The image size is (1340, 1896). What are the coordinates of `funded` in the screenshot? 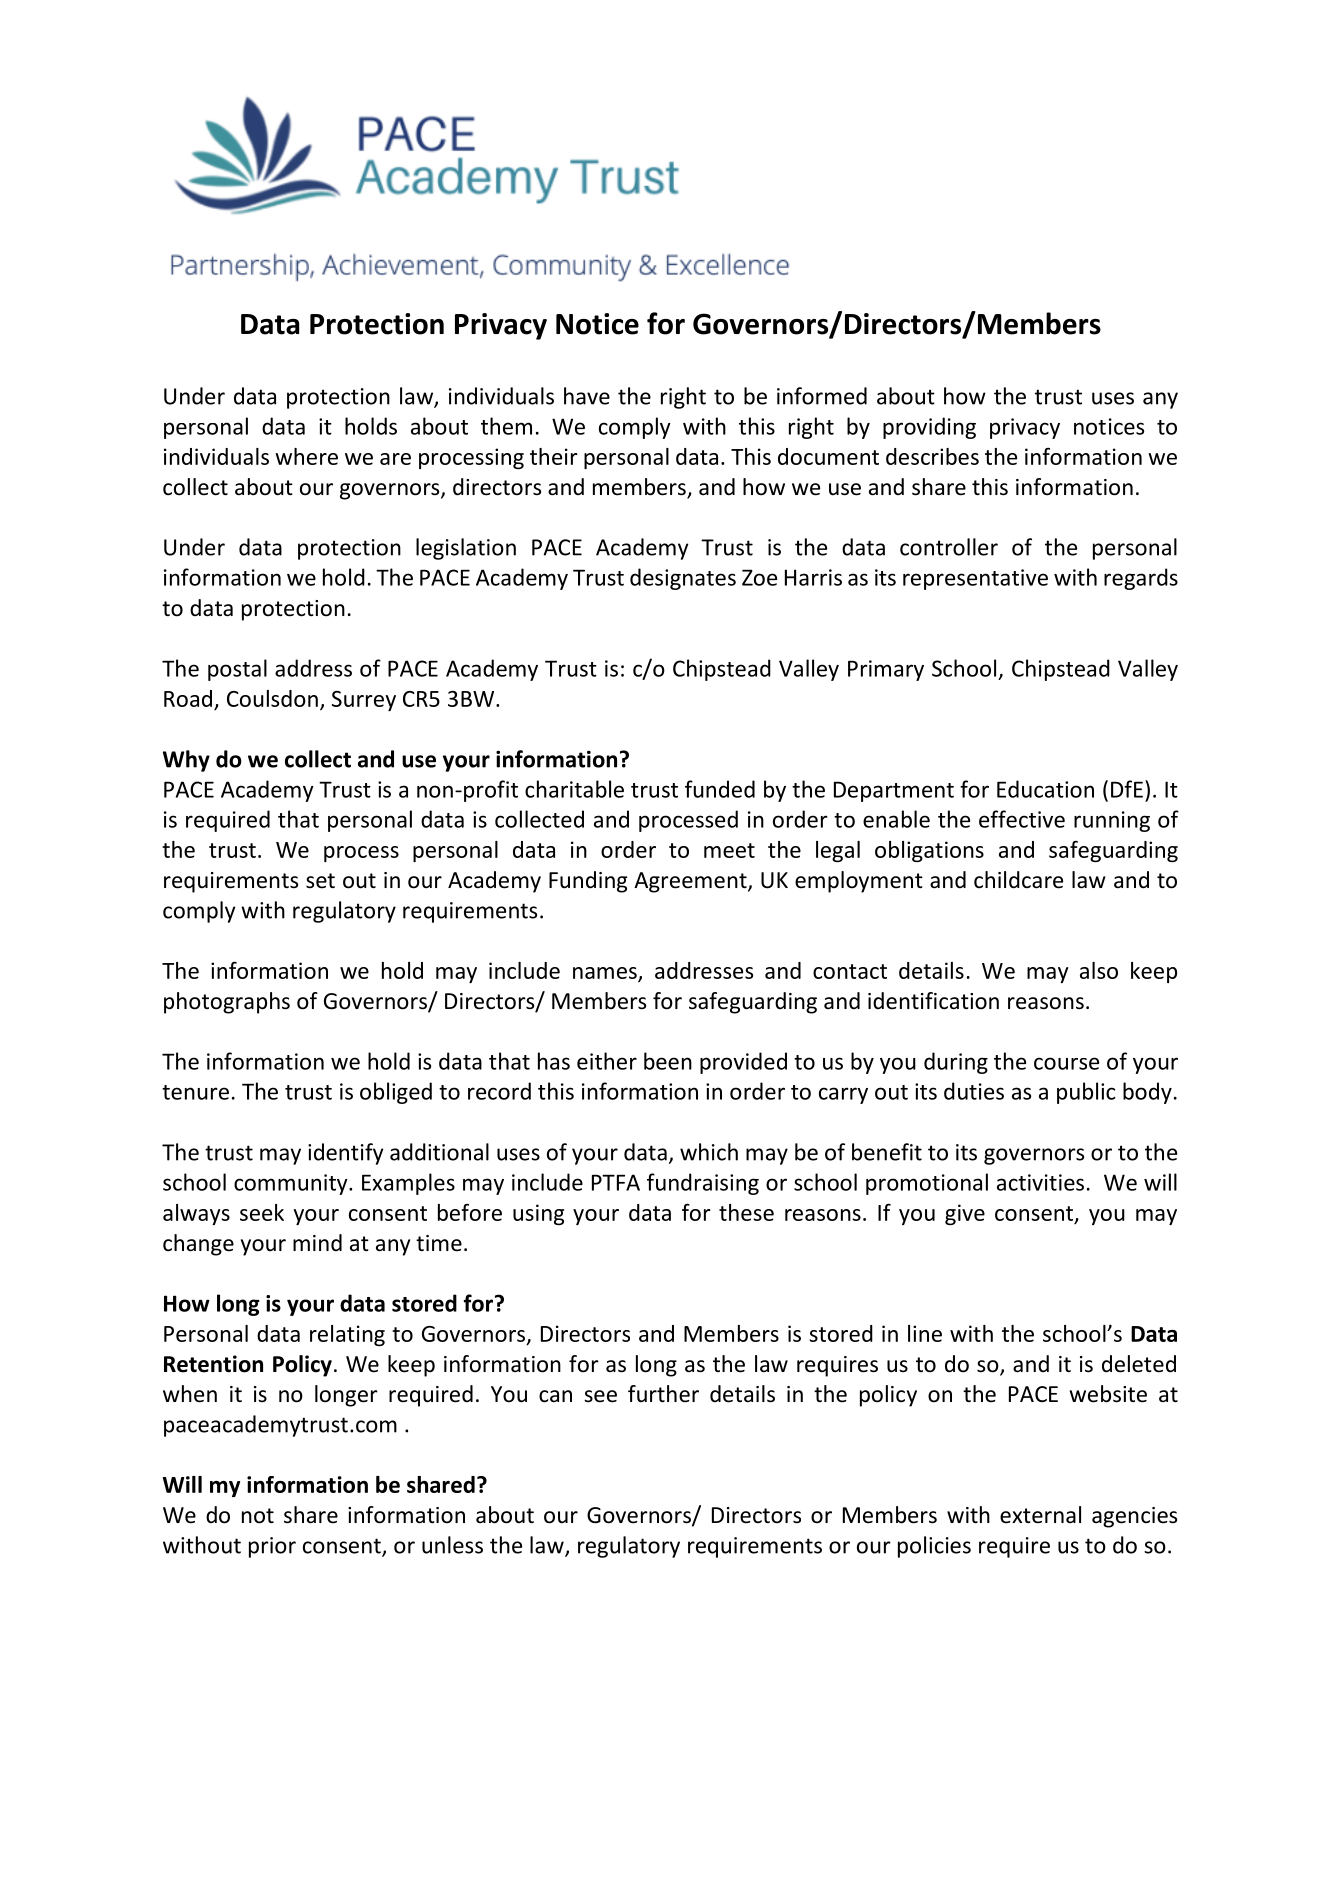 It's located at (720, 789).
